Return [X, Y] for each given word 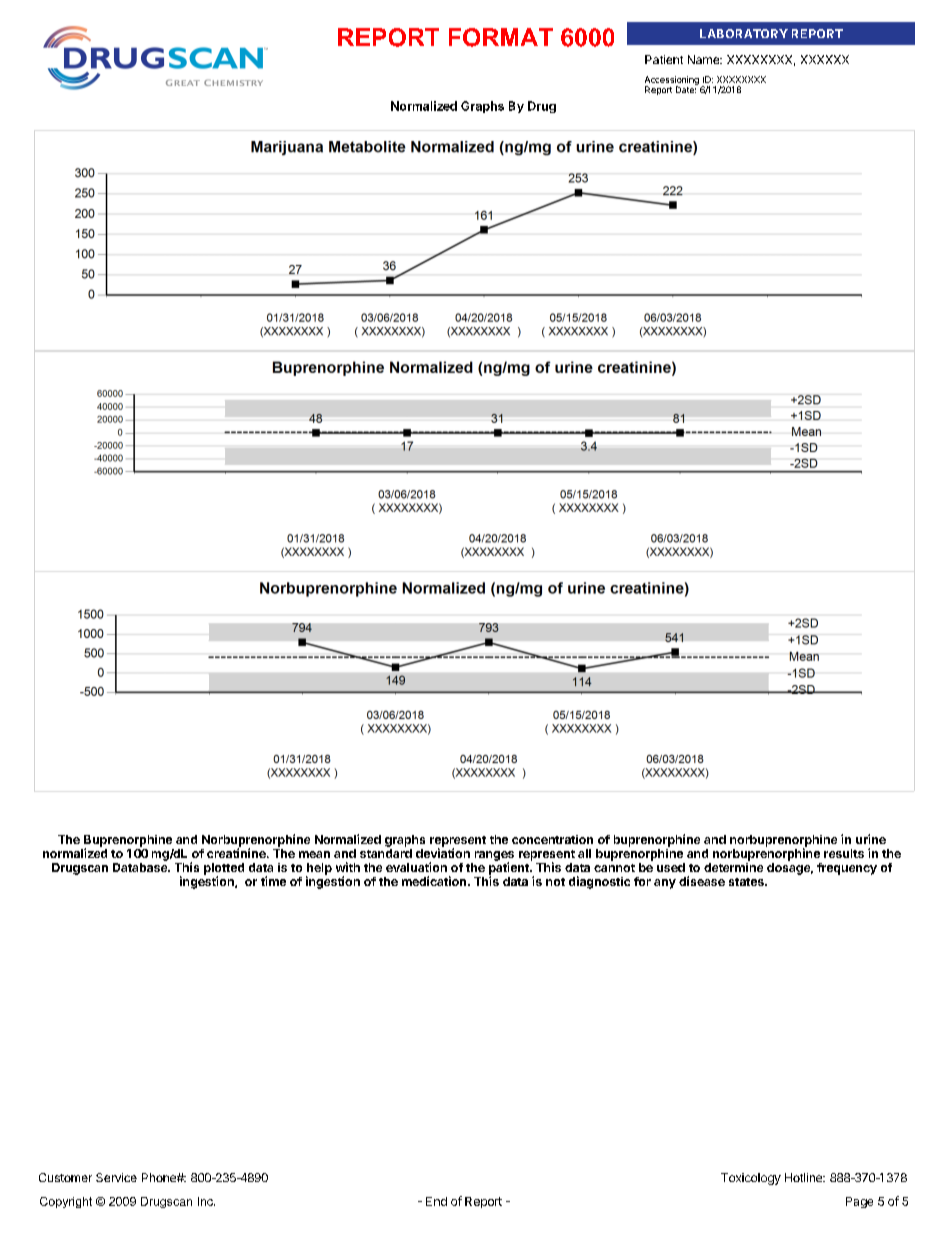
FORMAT [501, 37]
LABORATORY [744, 33]
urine [871, 839]
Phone [160, 1177]
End [436, 1201]
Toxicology [751, 1179]
